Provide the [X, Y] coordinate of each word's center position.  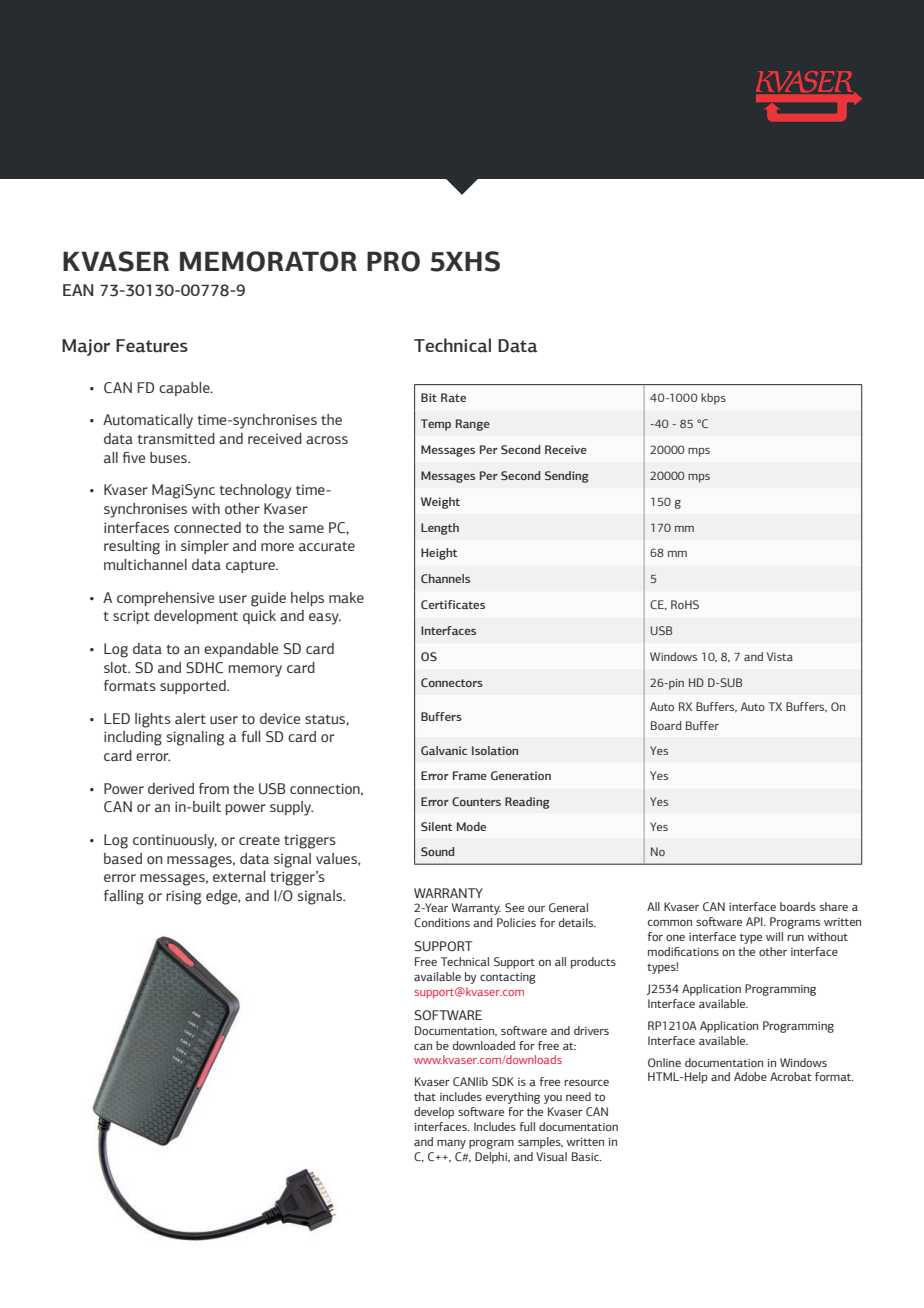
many [451, 1144]
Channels [445, 578]
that [425, 1096]
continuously [175, 841]
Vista [780, 656]
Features [152, 346]
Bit [429, 397]
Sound [437, 851]
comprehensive [165, 599]
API [755, 921]
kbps [713, 399]
